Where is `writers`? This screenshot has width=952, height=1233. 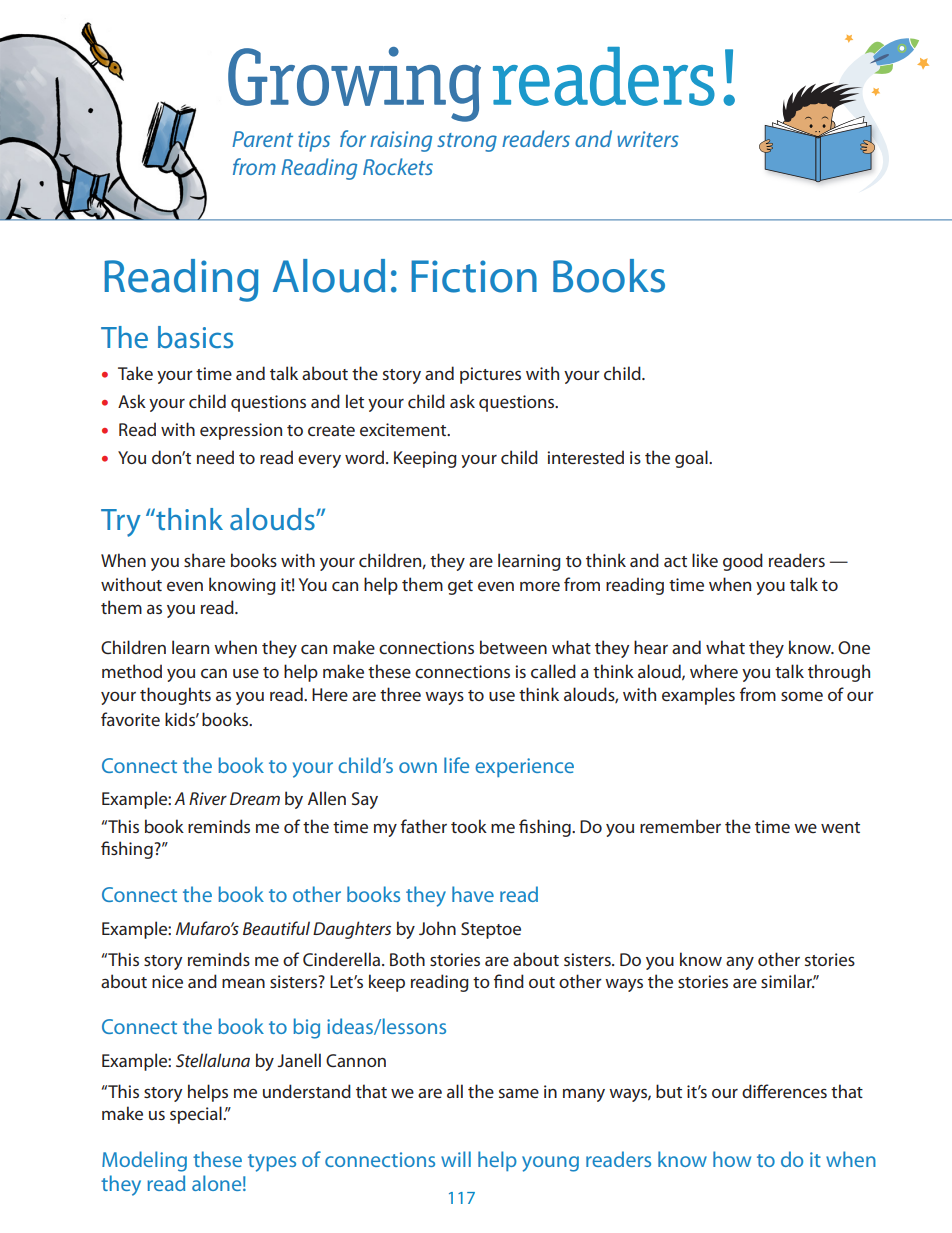 writers is located at coordinates (648, 139).
